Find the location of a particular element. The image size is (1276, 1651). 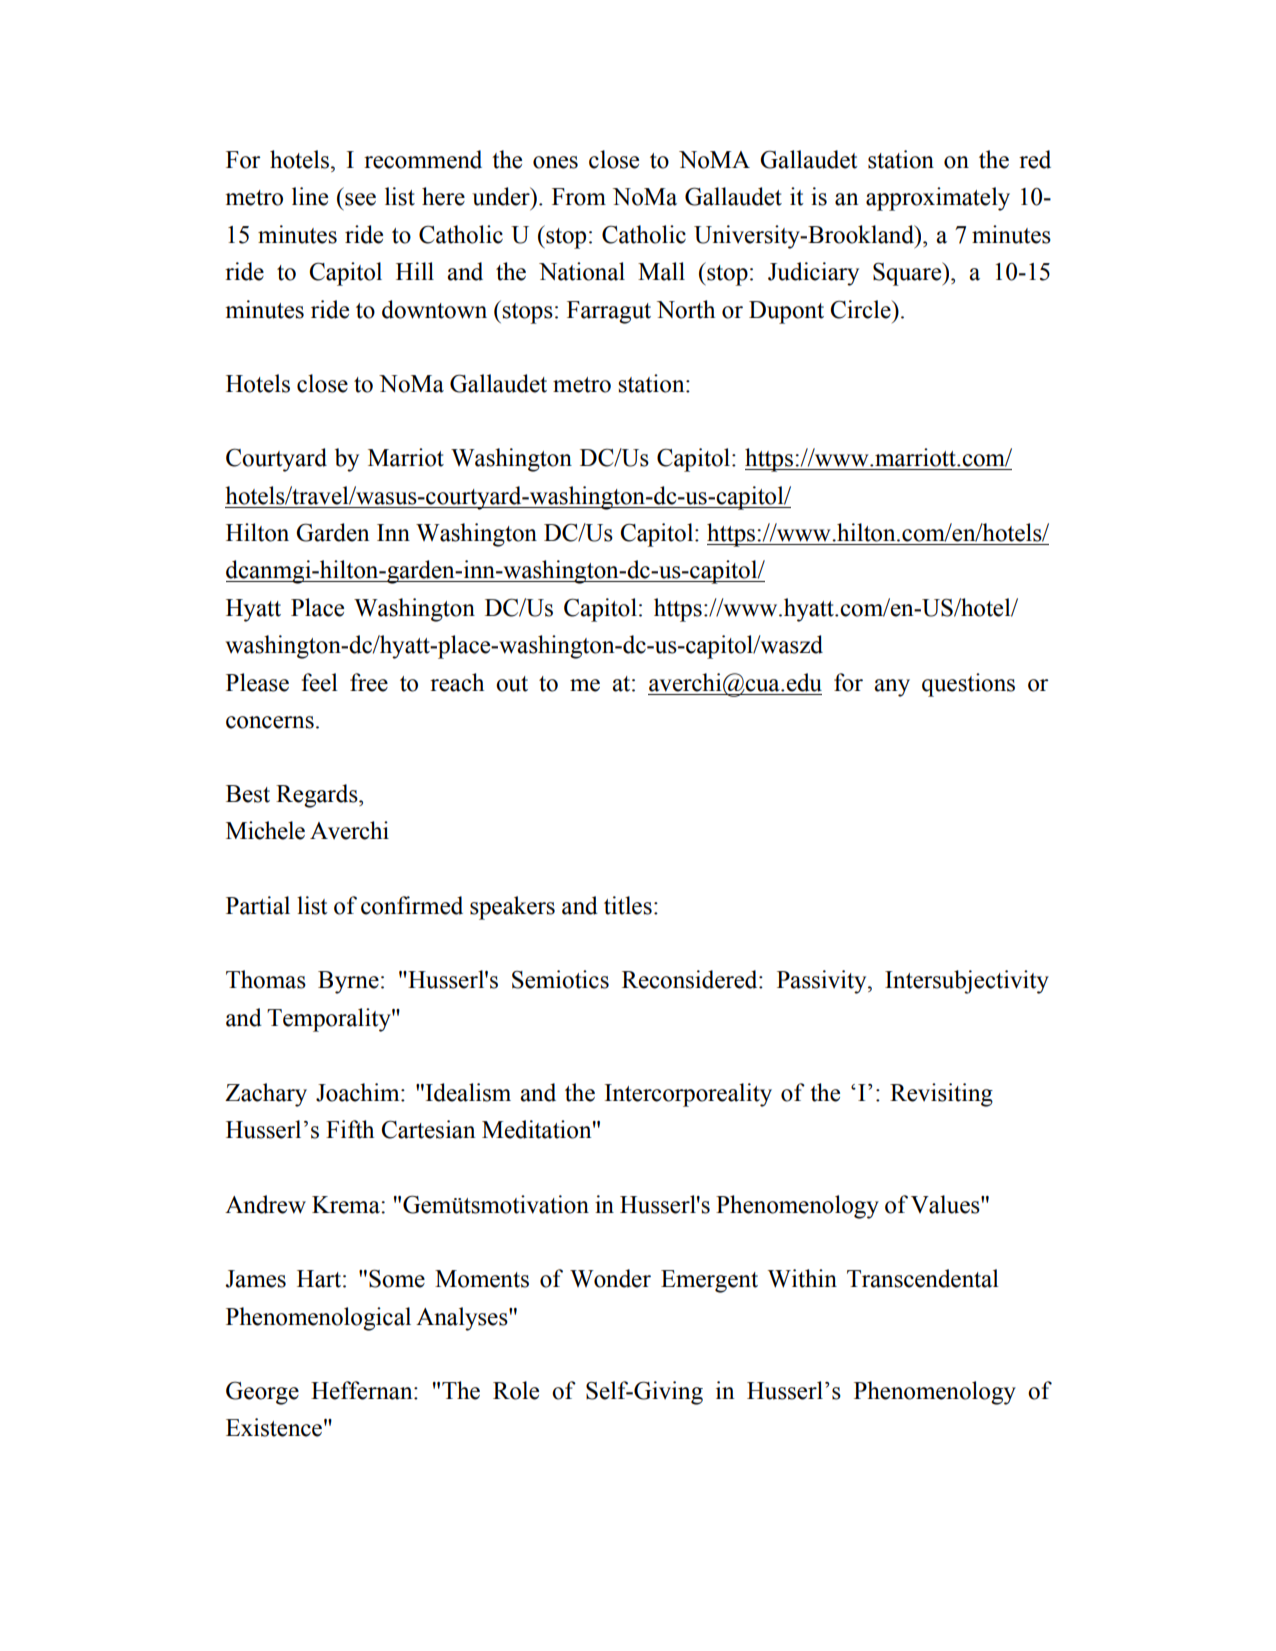

North is located at coordinates (686, 309).
